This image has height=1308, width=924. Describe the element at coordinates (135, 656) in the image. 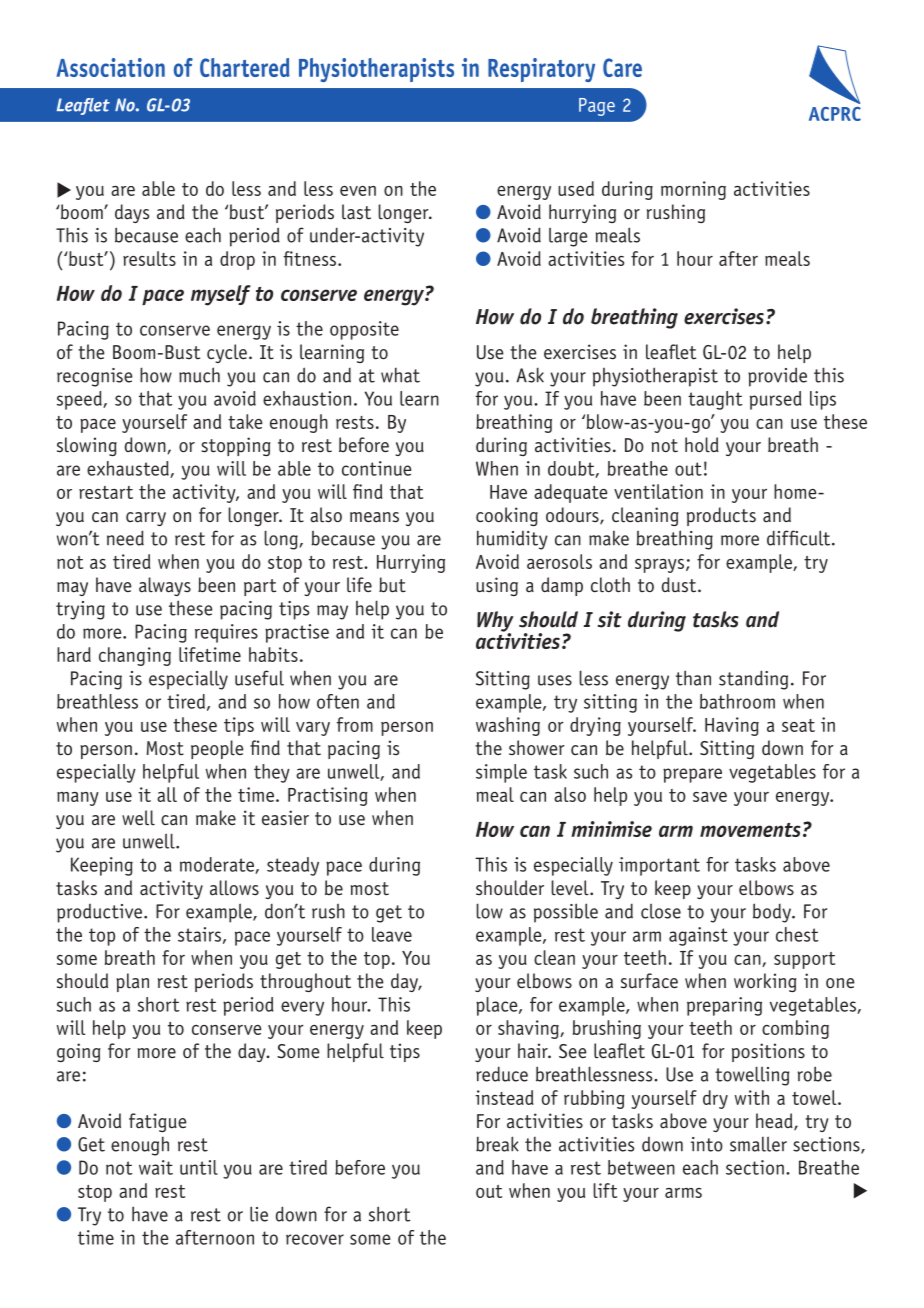

I see `changing` at that location.
